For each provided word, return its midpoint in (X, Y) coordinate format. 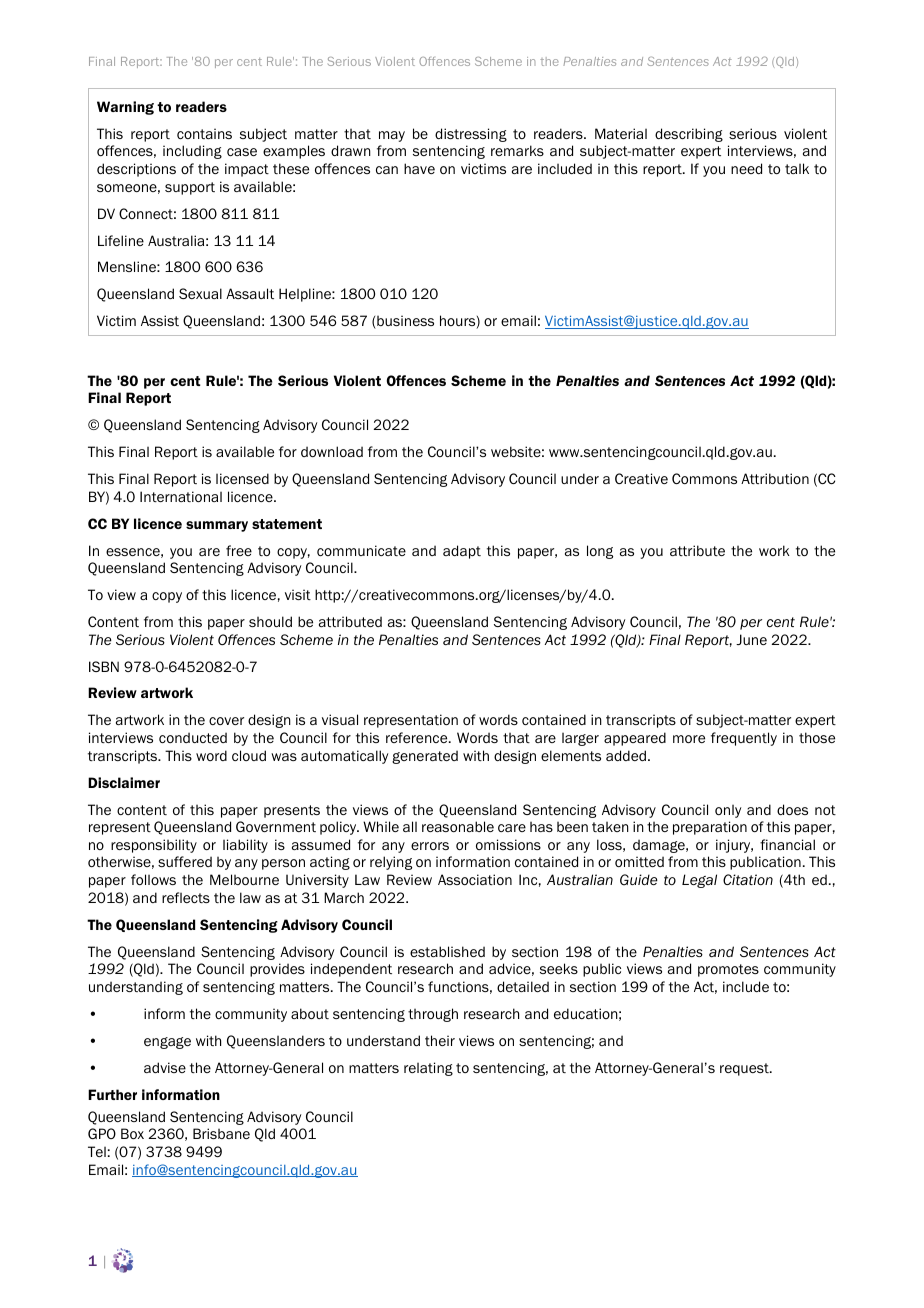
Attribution (775, 478)
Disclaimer (124, 782)
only (728, 811)
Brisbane (221, 1133)
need (746, 168)
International (181, 496)
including (192, 152)
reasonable (458, 826)
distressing (471, 135)
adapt (462, 552)
